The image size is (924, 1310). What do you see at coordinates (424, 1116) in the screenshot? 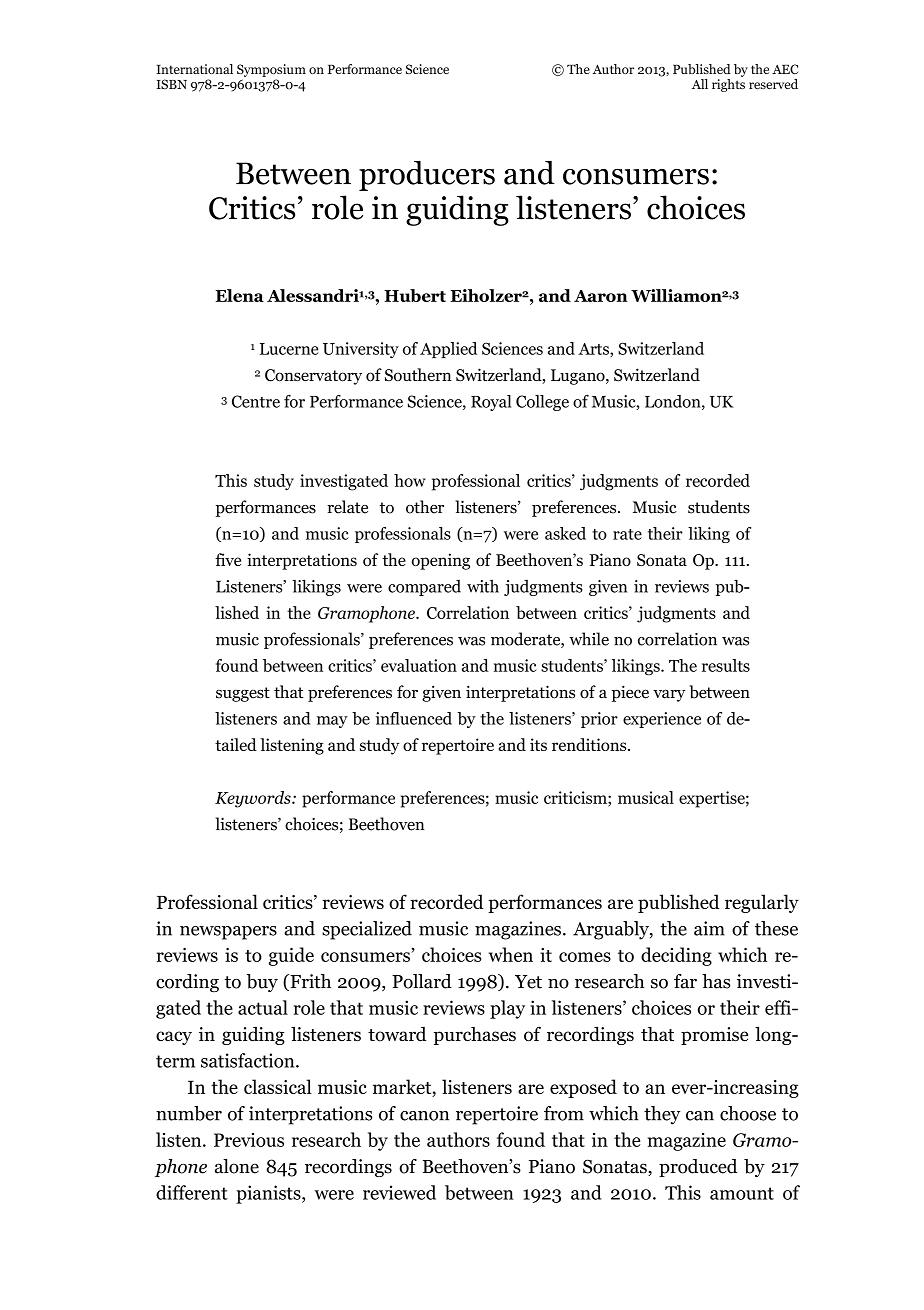
I see `canon` at bounding box center [424, 1116].
